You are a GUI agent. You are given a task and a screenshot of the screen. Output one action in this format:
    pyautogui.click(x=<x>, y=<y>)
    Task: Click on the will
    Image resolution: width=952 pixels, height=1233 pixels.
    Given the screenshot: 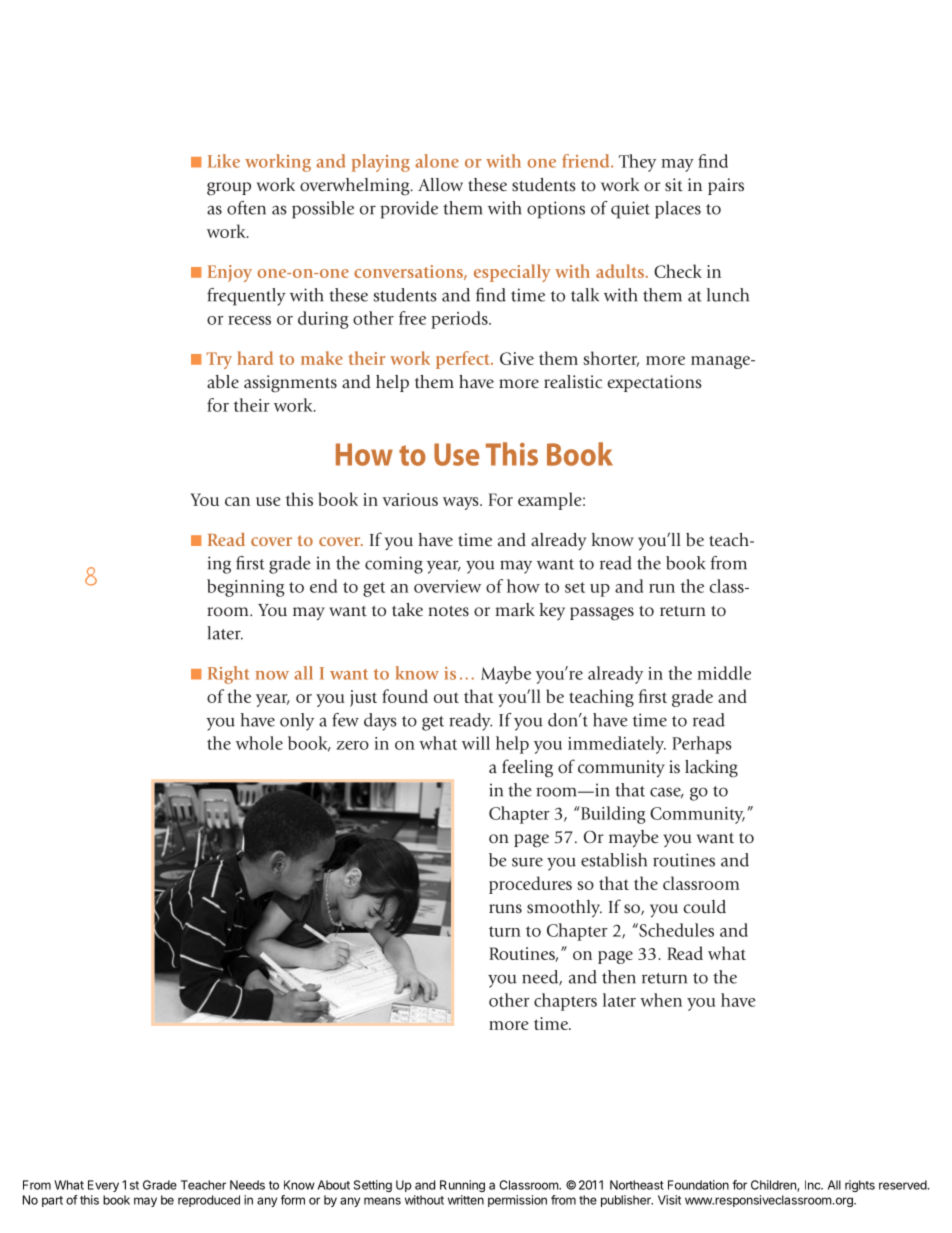 What is the action you would take?
    pyautogui.click(x=476, y=743)
